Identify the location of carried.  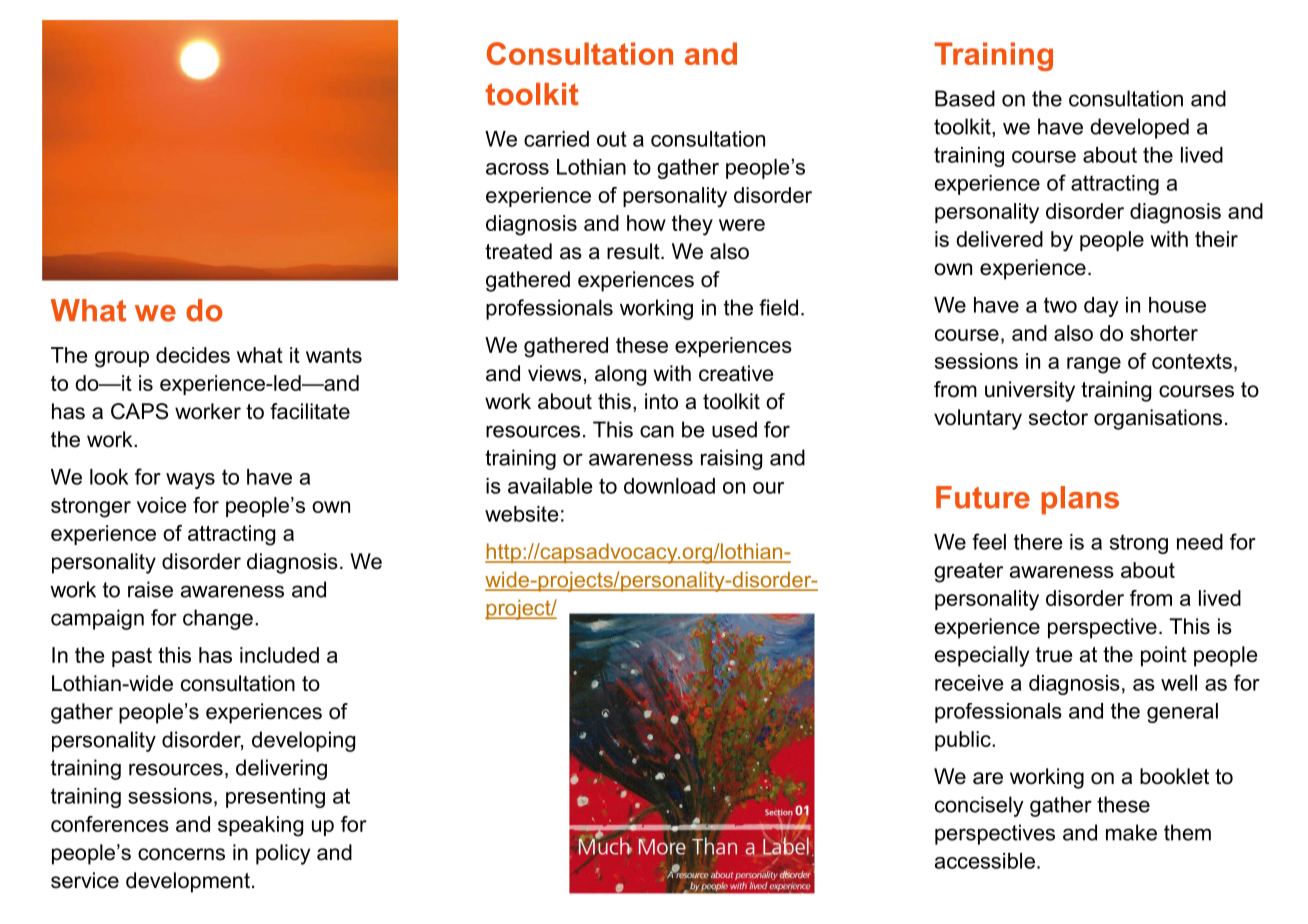
(556, 139).
